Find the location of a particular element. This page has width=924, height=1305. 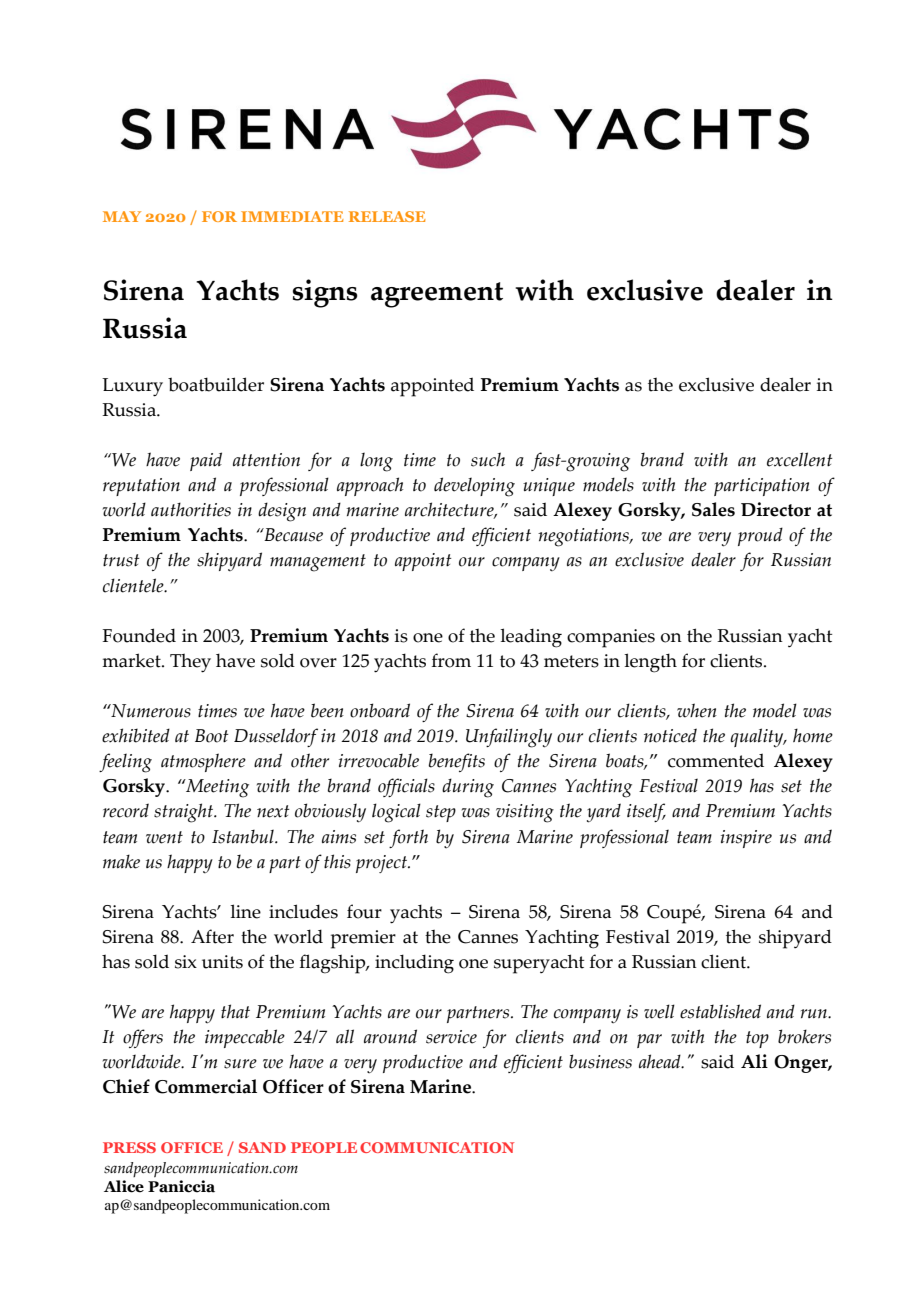

PRESS is located at coordinates (129, 1147).
